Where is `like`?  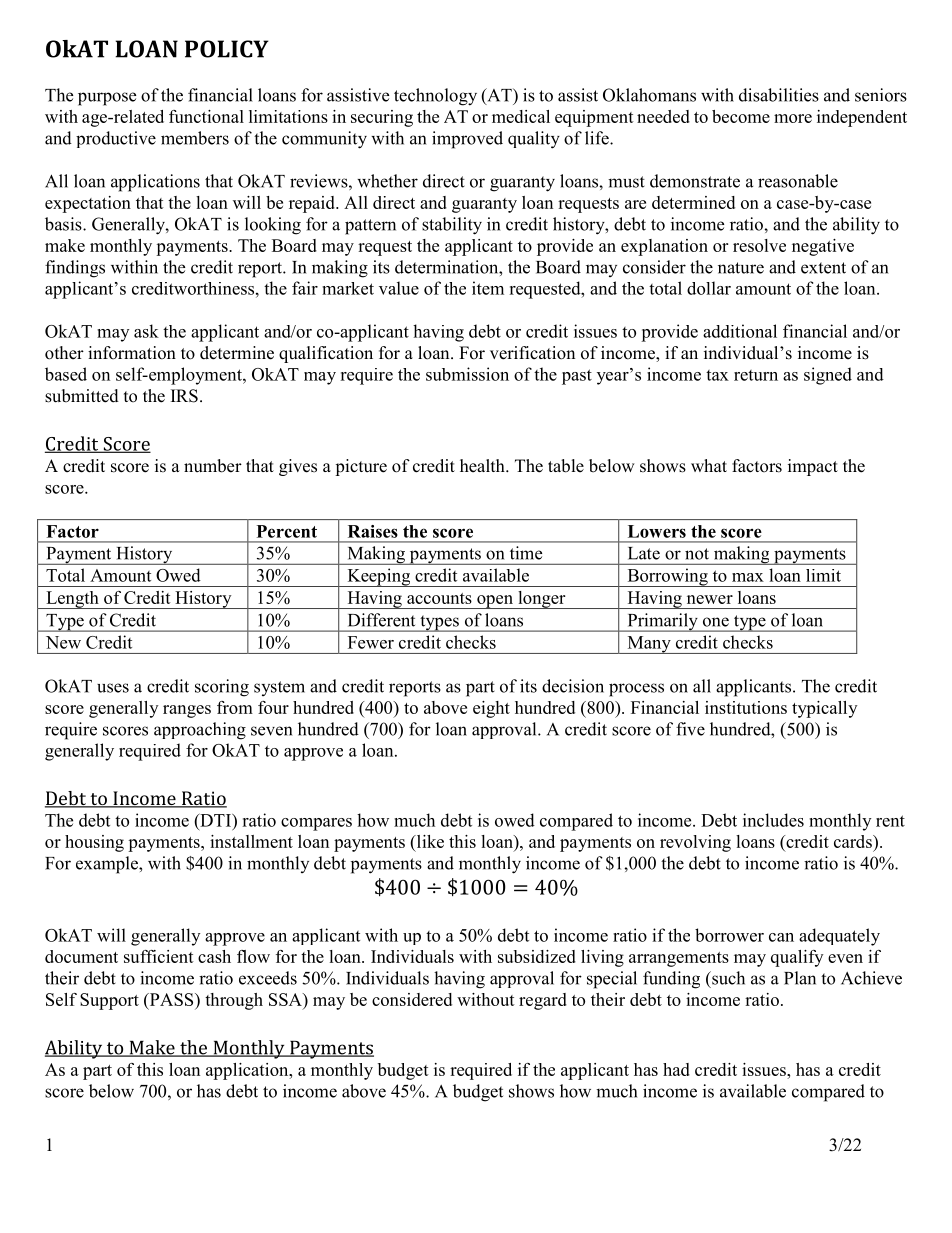 like is located at coordinates (429, 841).
